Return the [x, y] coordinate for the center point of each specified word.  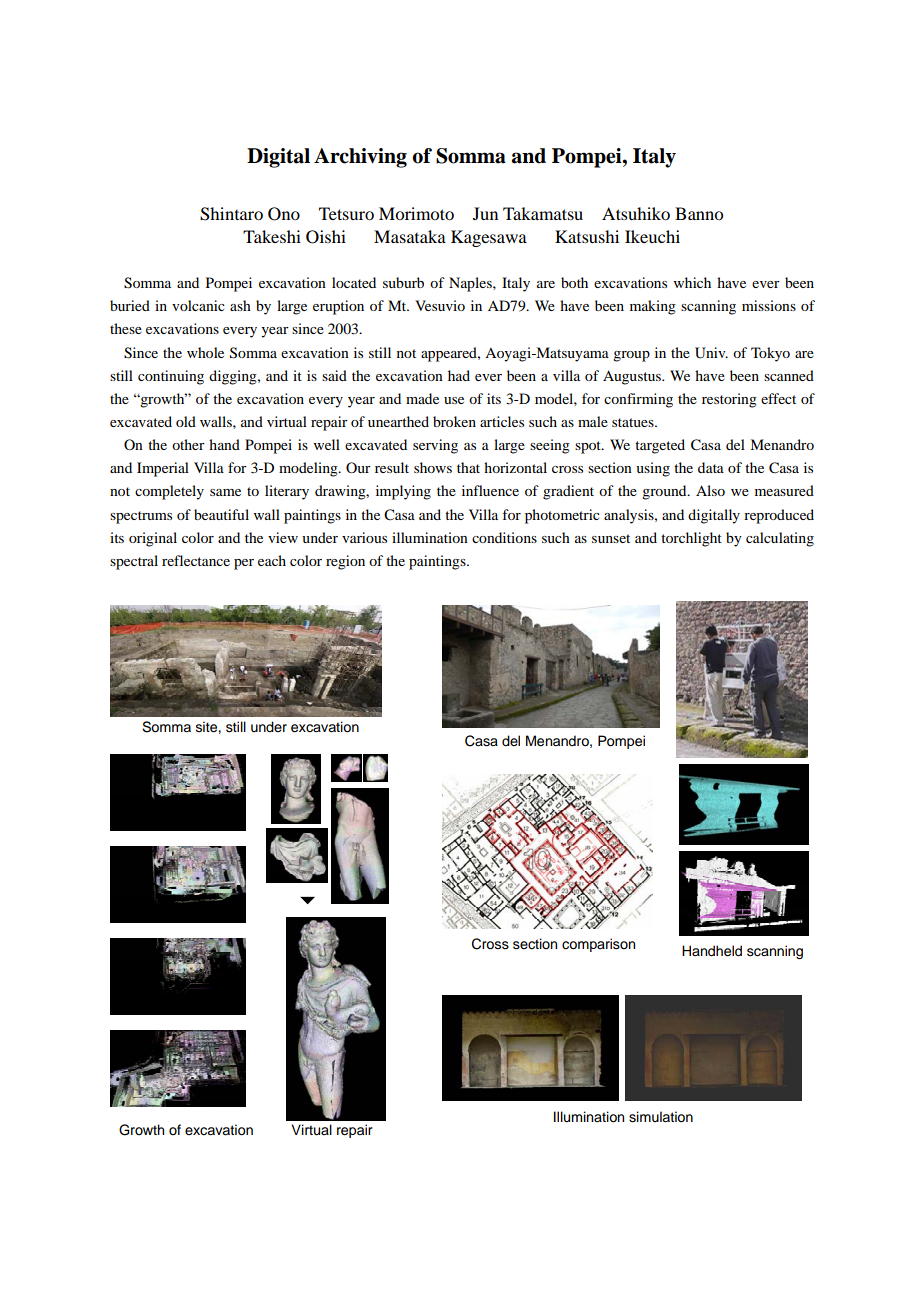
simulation [661, 1117]
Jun [485, 213]
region [345, 562]
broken [454, 421]
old [186, 421]
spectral [134, 562]
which [692, 282]
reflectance [196, 560]
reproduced [779, 516]
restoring [729, 400]
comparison [598, 945]
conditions [504, 537]
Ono [284, 214]
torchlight [691, 539]
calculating [780, 539]
